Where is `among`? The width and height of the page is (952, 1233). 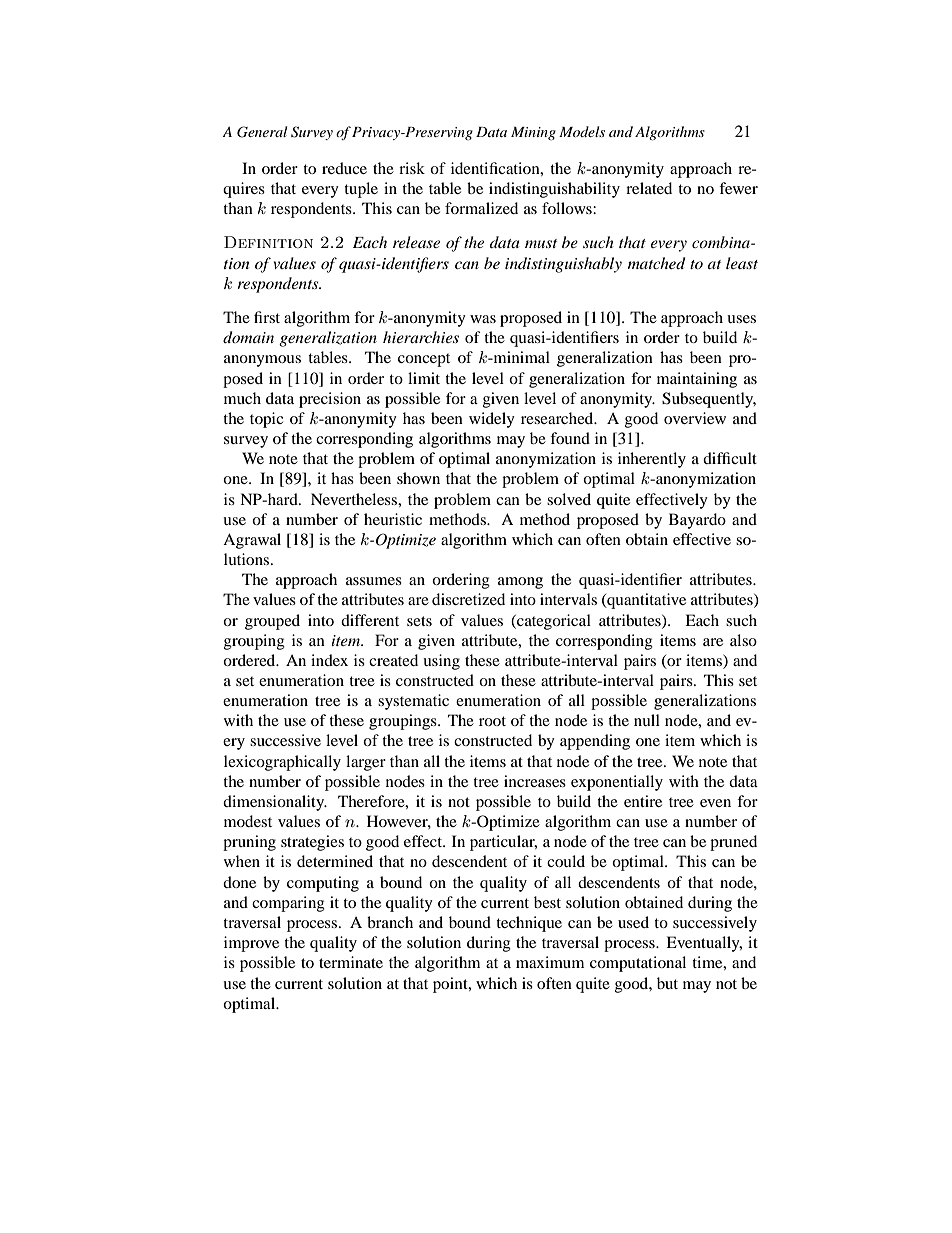
among is located at coordinates (520, 583).
